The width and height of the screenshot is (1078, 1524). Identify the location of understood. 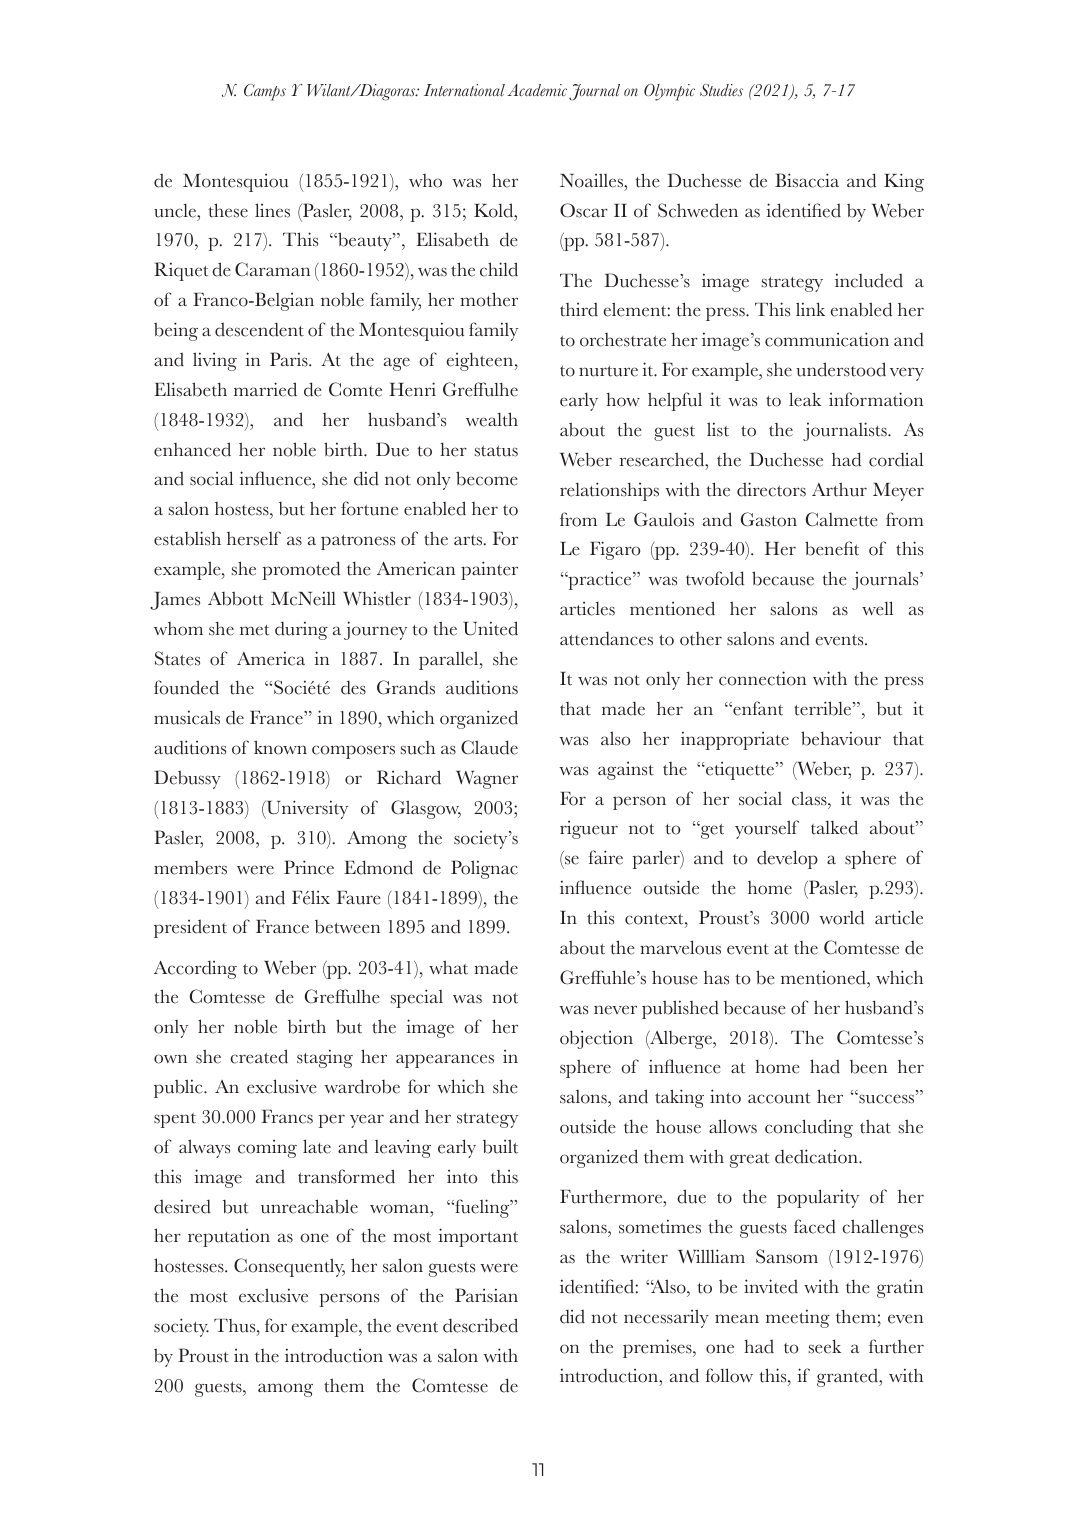
(841, 369).
